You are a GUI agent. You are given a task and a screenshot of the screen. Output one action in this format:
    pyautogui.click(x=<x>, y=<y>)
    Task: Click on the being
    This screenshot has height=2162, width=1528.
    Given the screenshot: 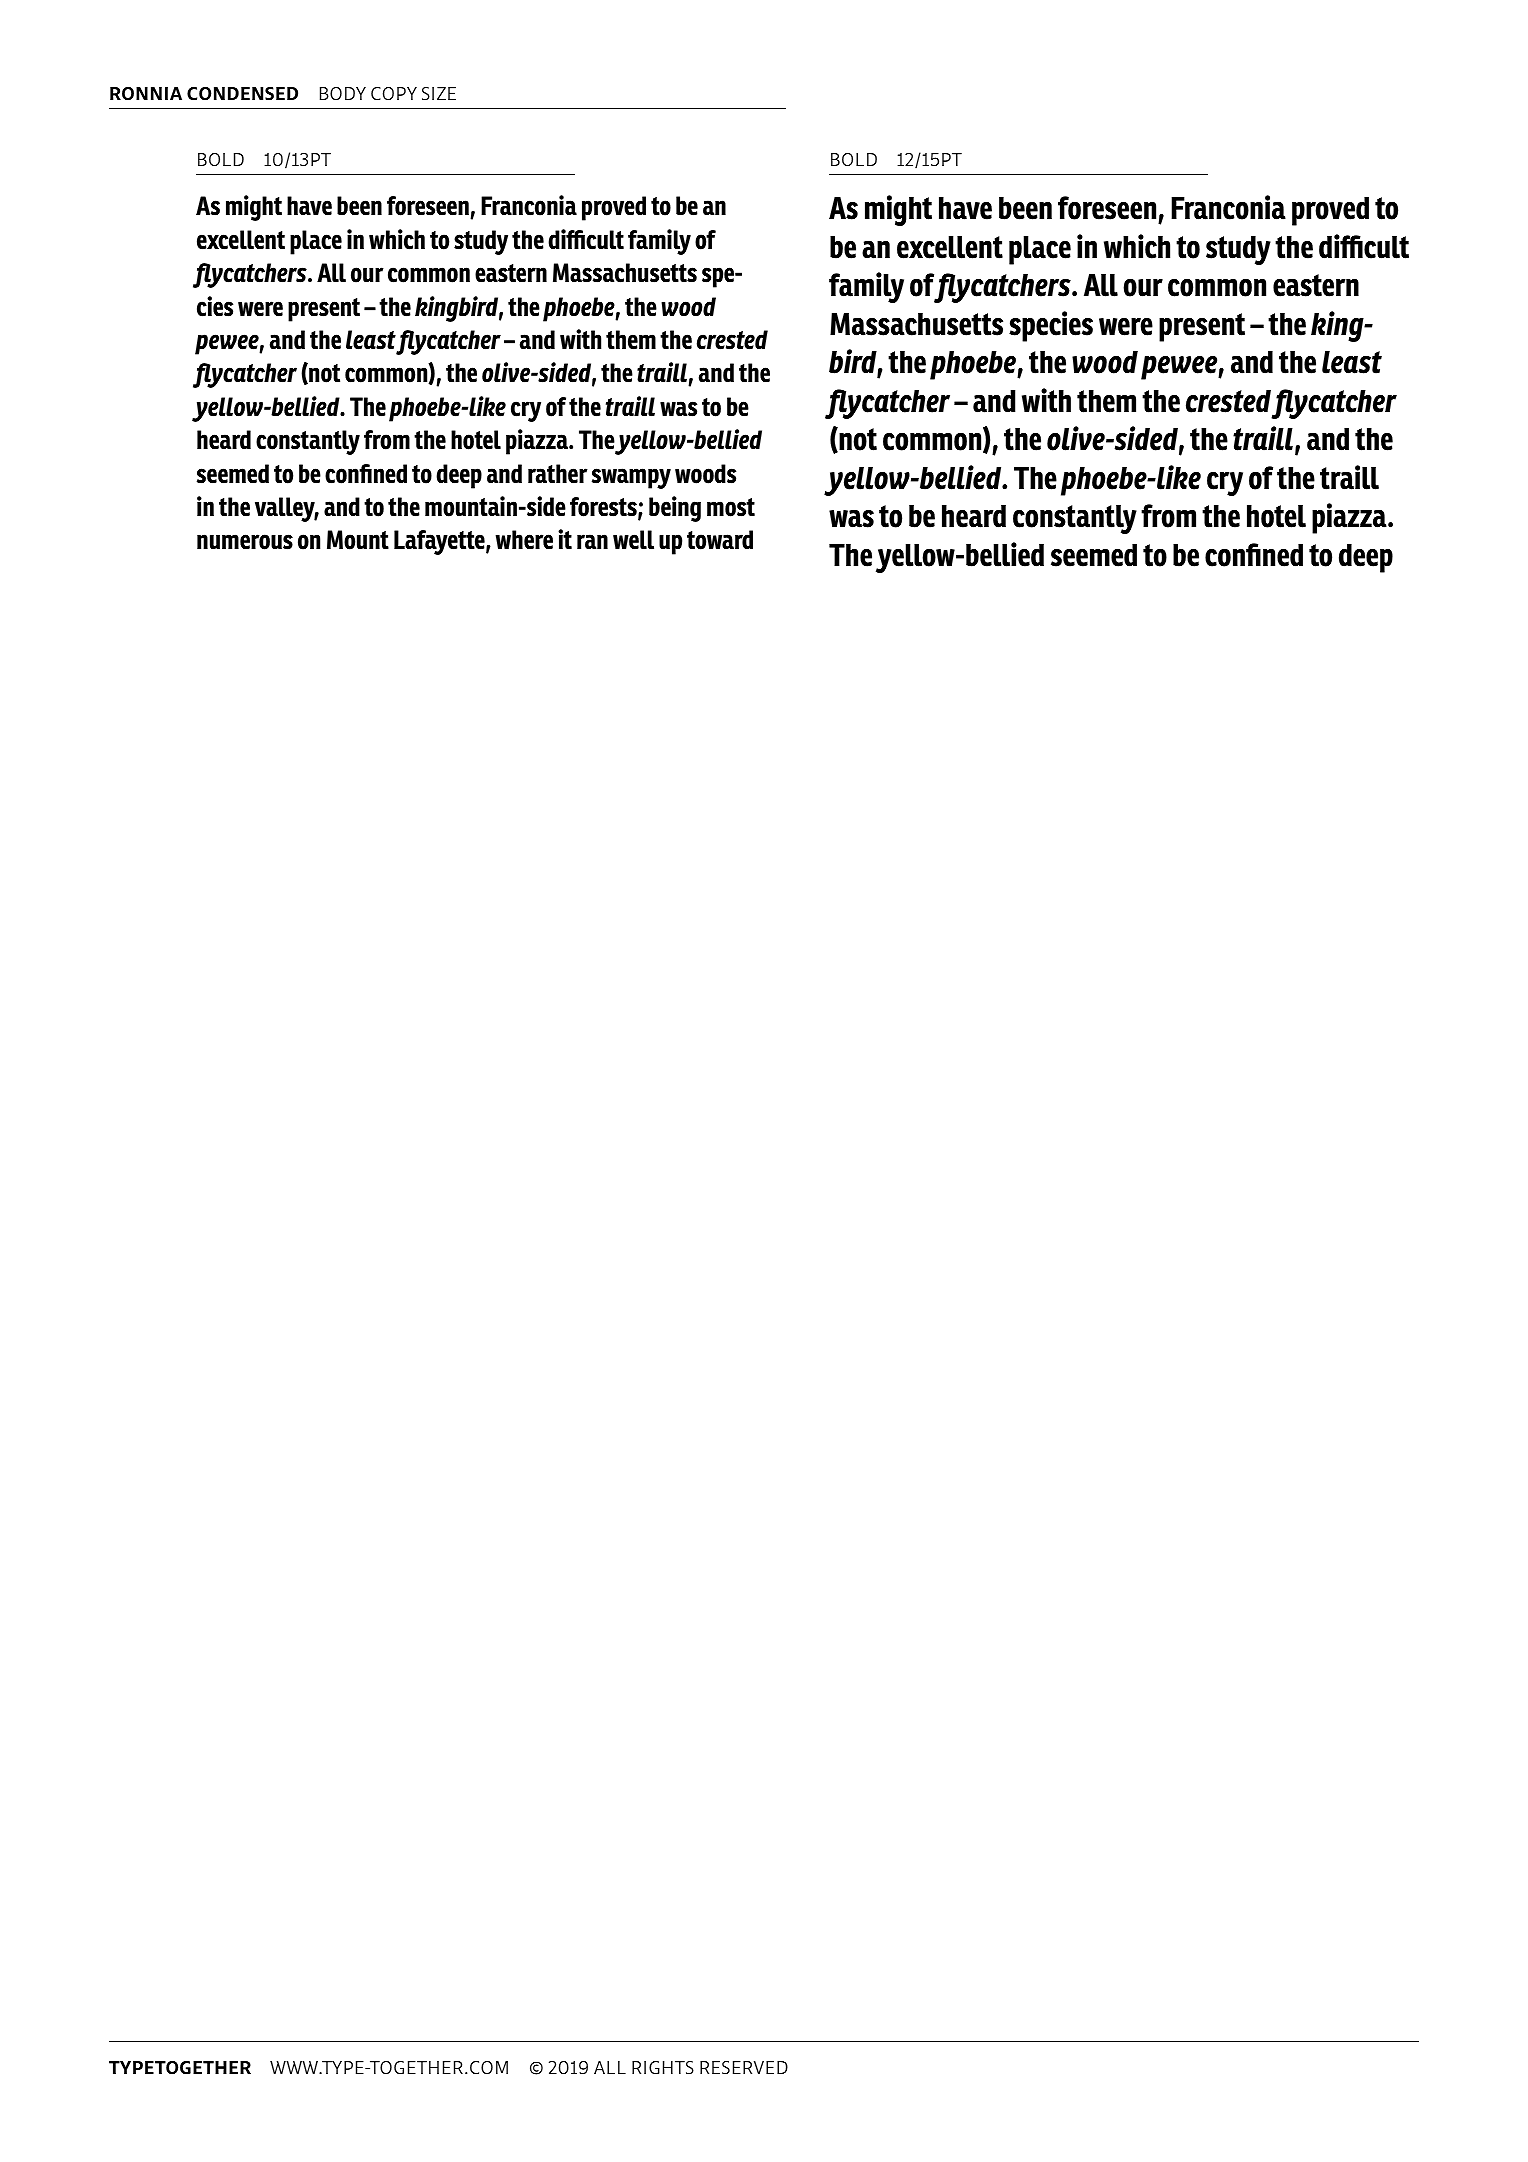 What is the action you would take?
    pyautogui.click(x=675, y=509)
